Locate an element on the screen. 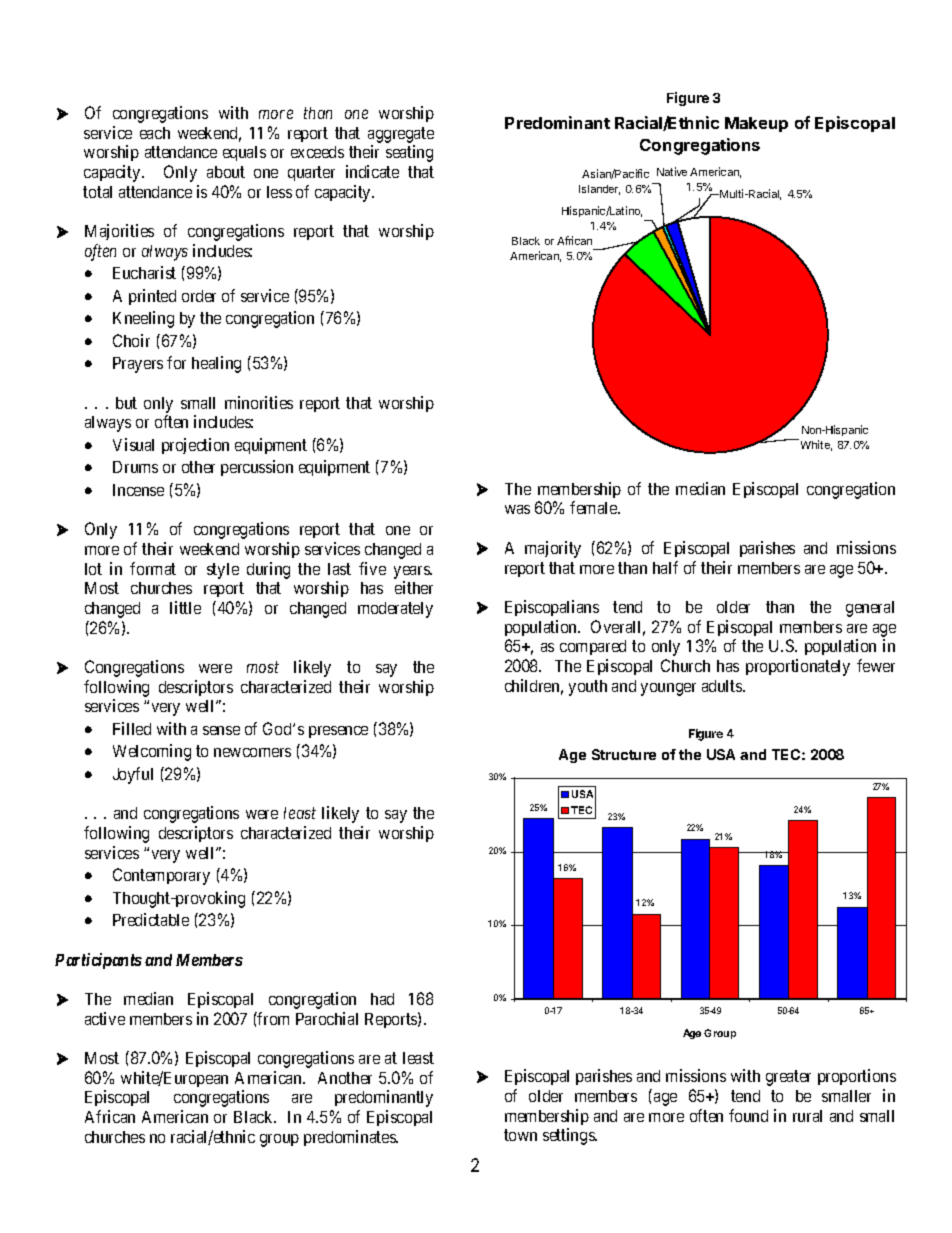 This screenshot has height=1233, width=952. rural is located at coordinates (807, 1116).
